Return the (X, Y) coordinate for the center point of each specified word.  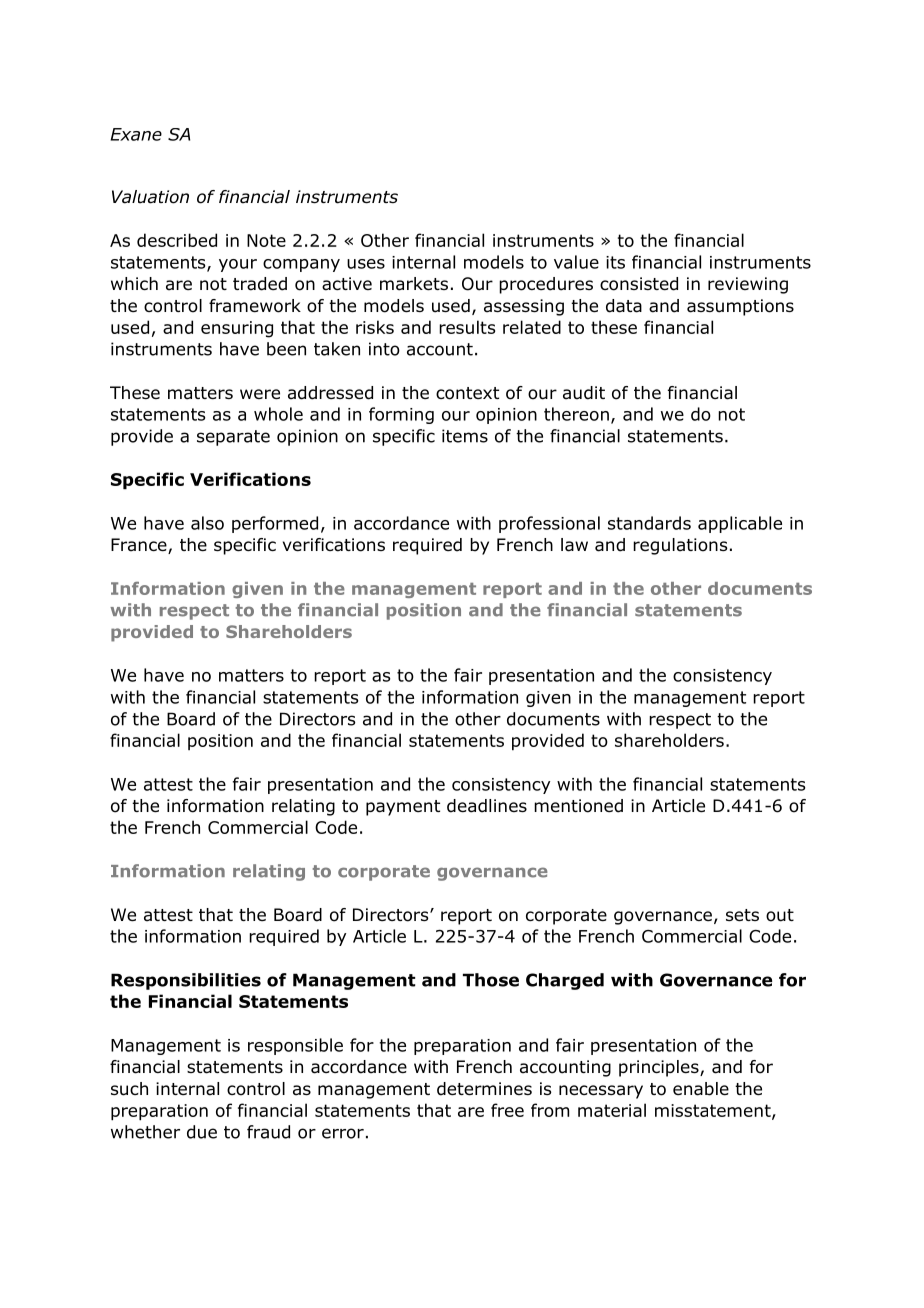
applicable (740, 524)
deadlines (487, 806)
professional (549, 524)
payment (403, 808)
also (207, 523)
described (177, 240)
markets (414, 284)
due (202, 1132)
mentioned (578, 806)
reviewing (748, 285)
